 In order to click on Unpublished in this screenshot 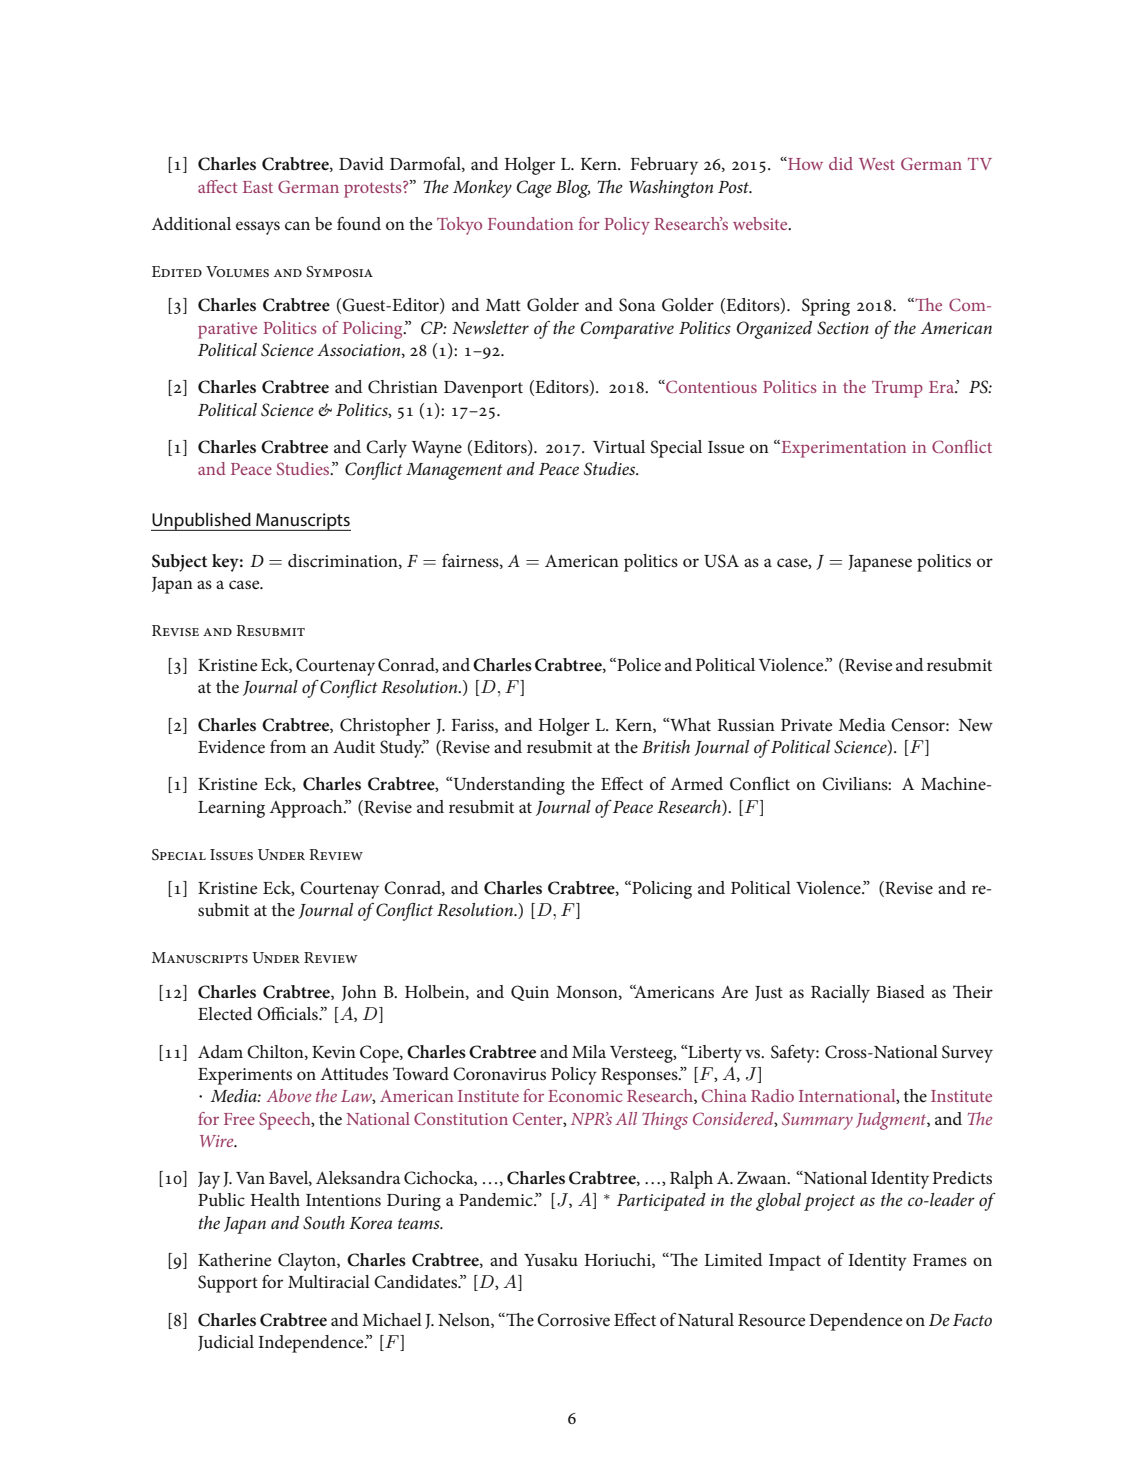, I will do `click(202, 521)`.
